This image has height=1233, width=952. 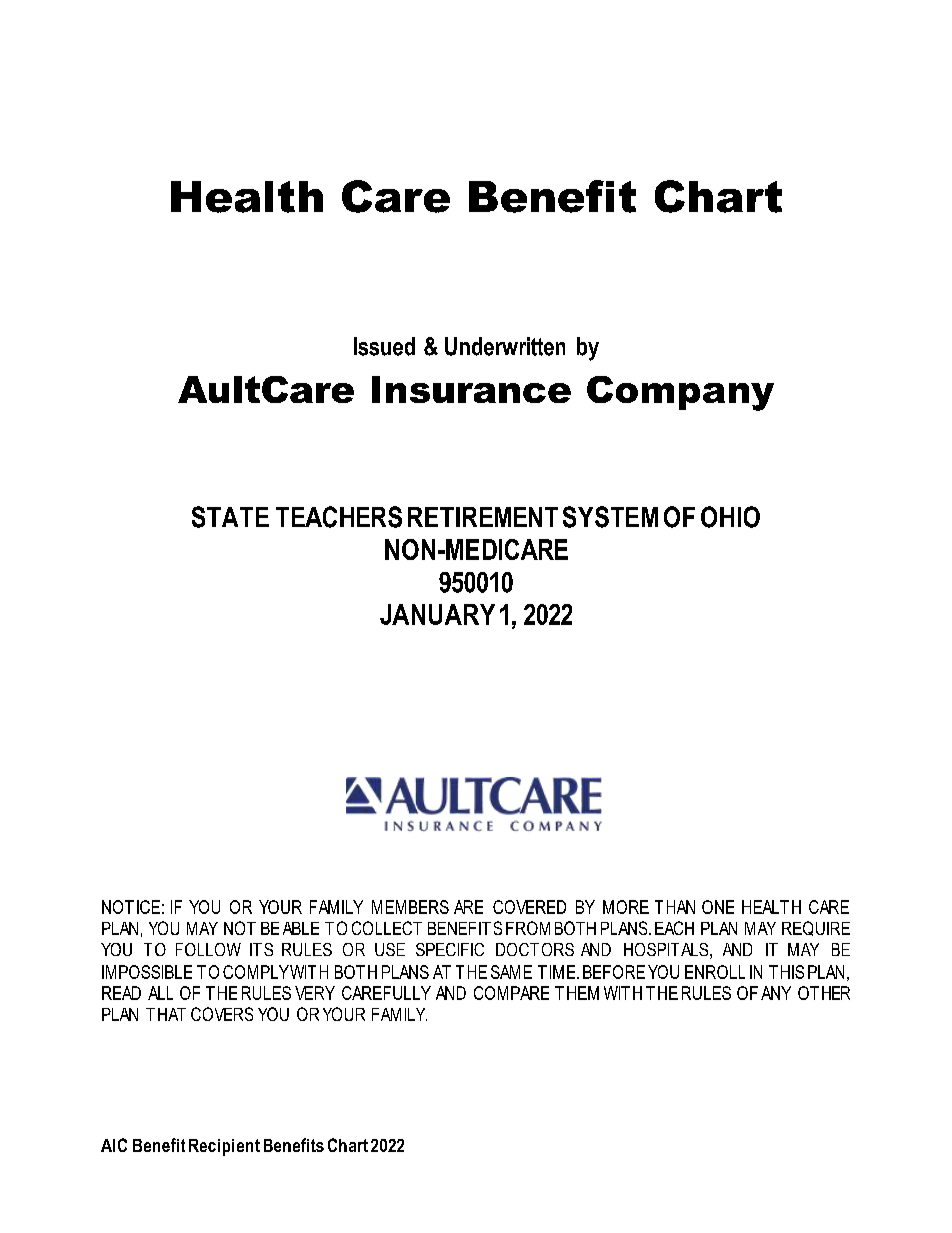 What do you see at coordinates (718, 907) in the image?
I see `ONE` at bounding box center [718, 907].
